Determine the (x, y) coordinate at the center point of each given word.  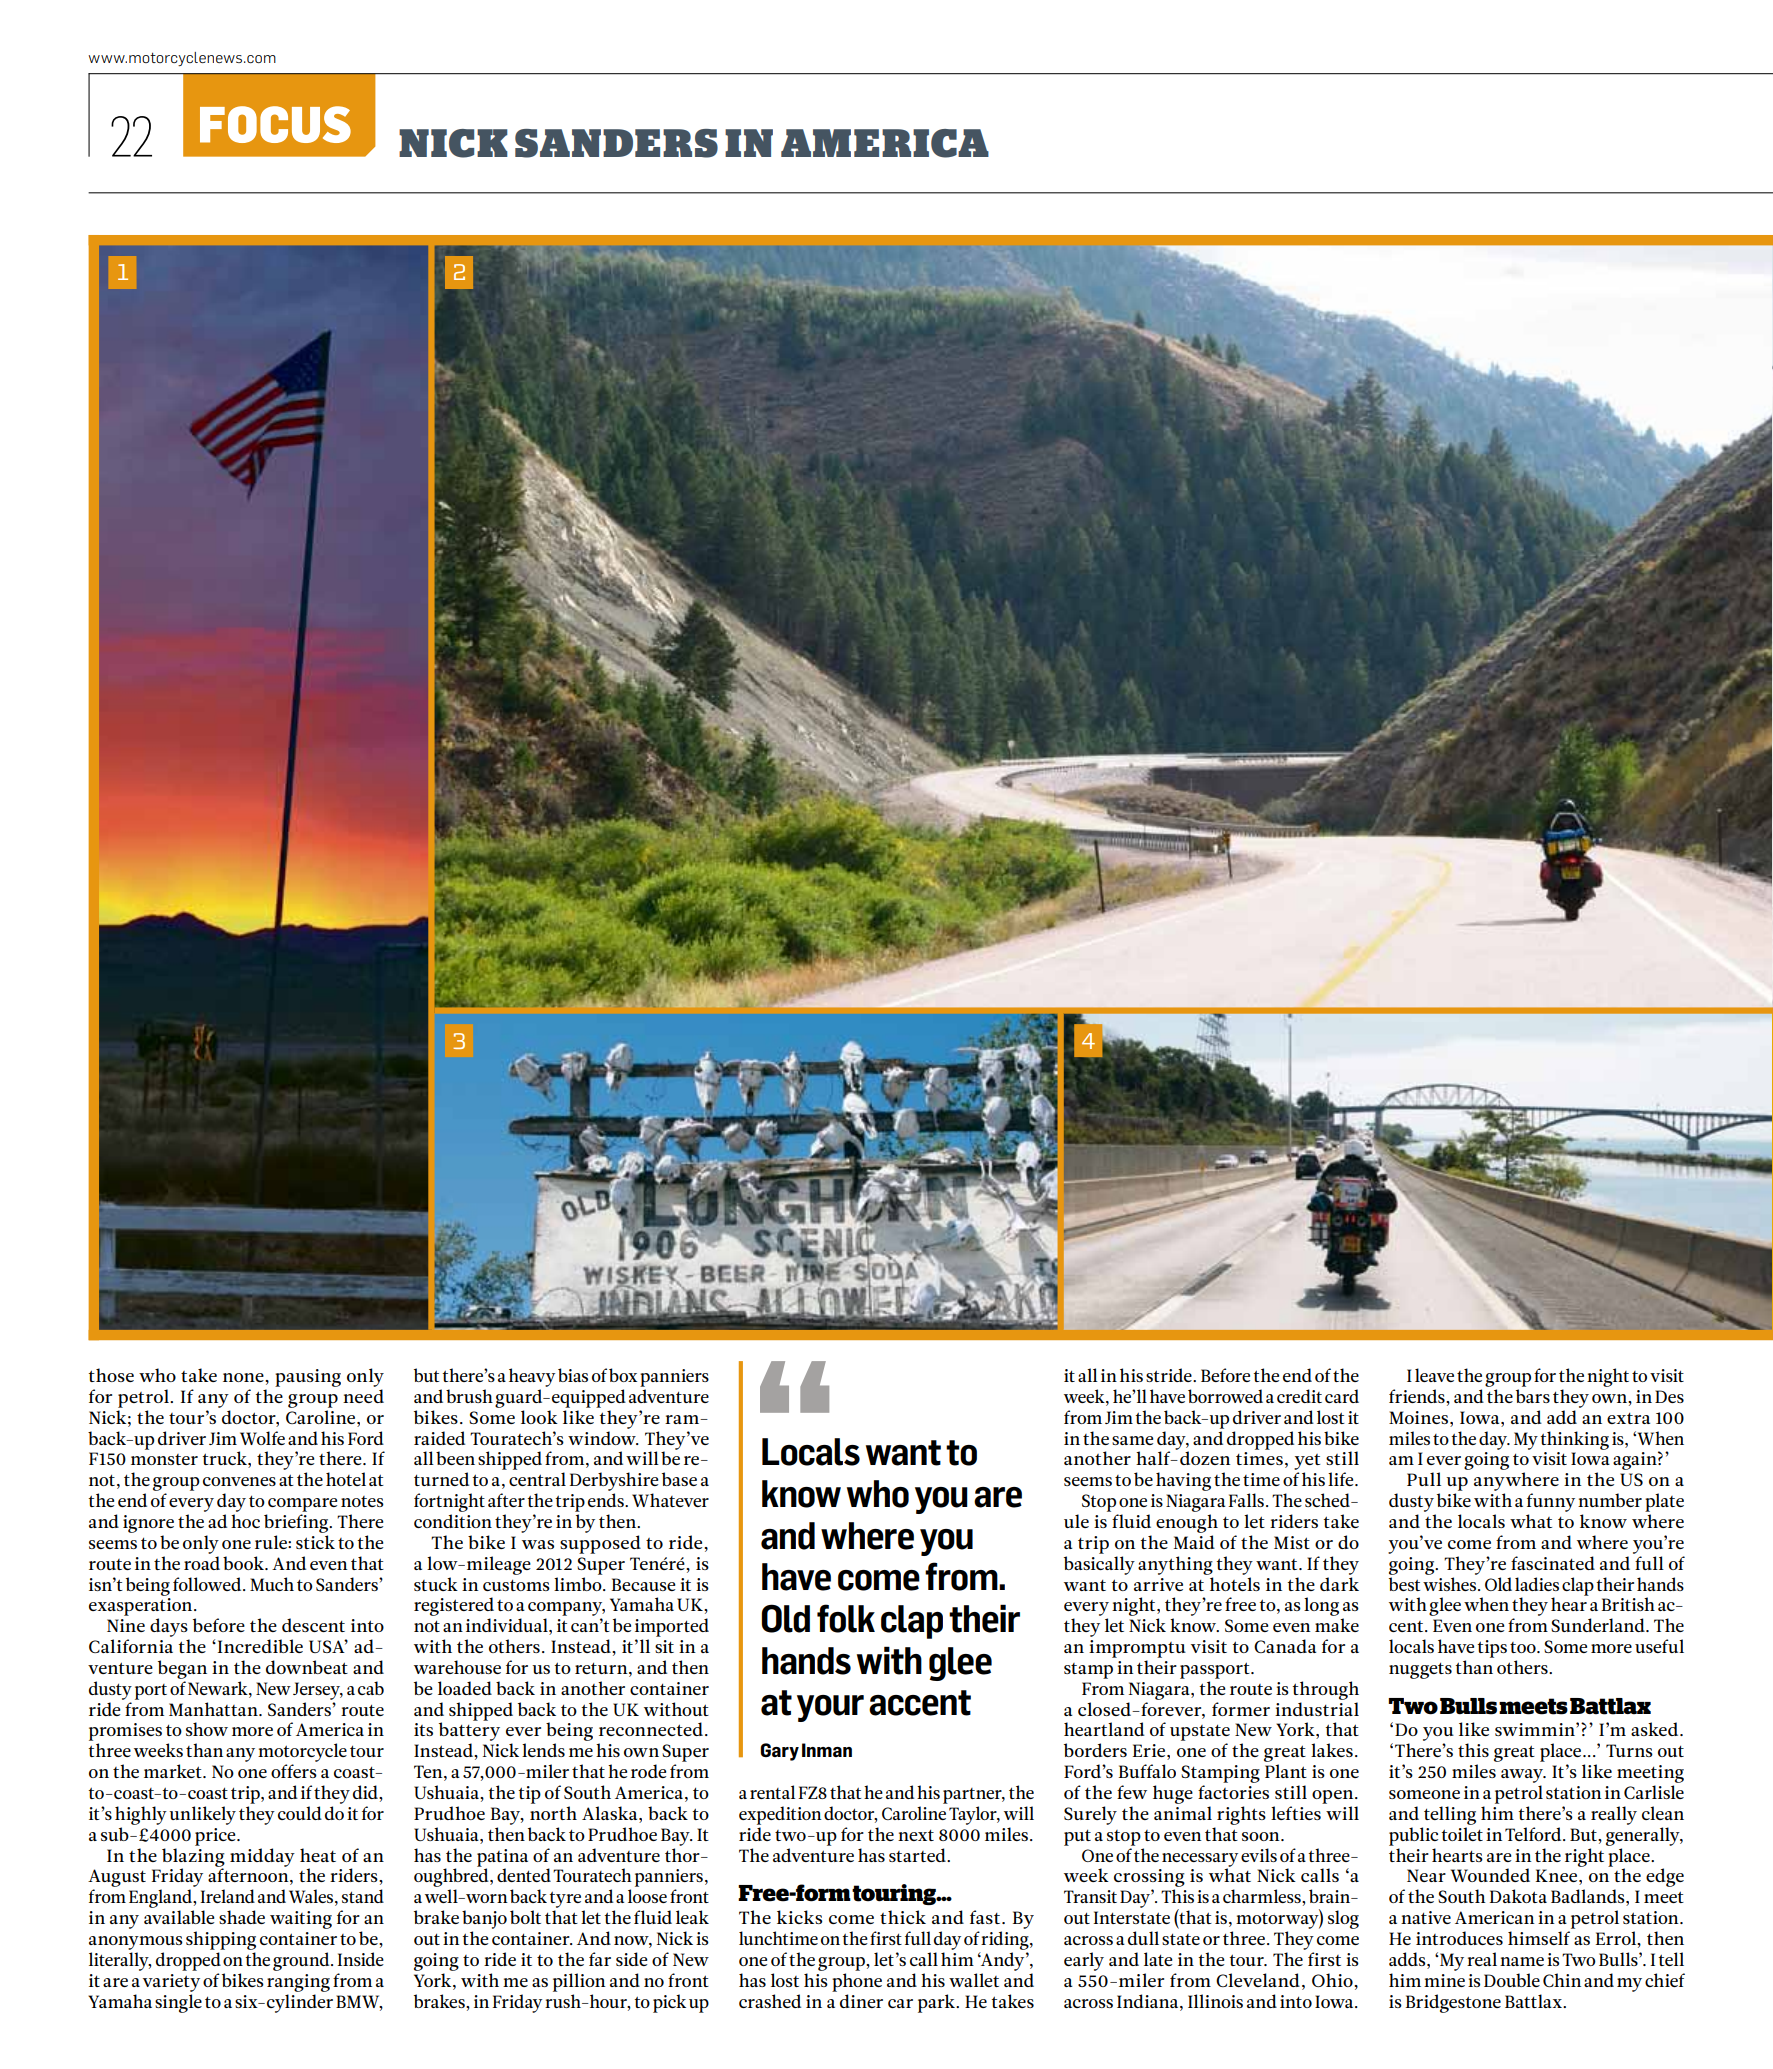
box (623, 1375)
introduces (1459, 1938)
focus (275, 124)
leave (1434, 1375)
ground (302, 1961)
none (244, 1377)
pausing (308, 1378)
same (1132, 1440)
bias (573, 1375)
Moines (1418, 1417)
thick (903, 1917)
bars (1533, 1396)
